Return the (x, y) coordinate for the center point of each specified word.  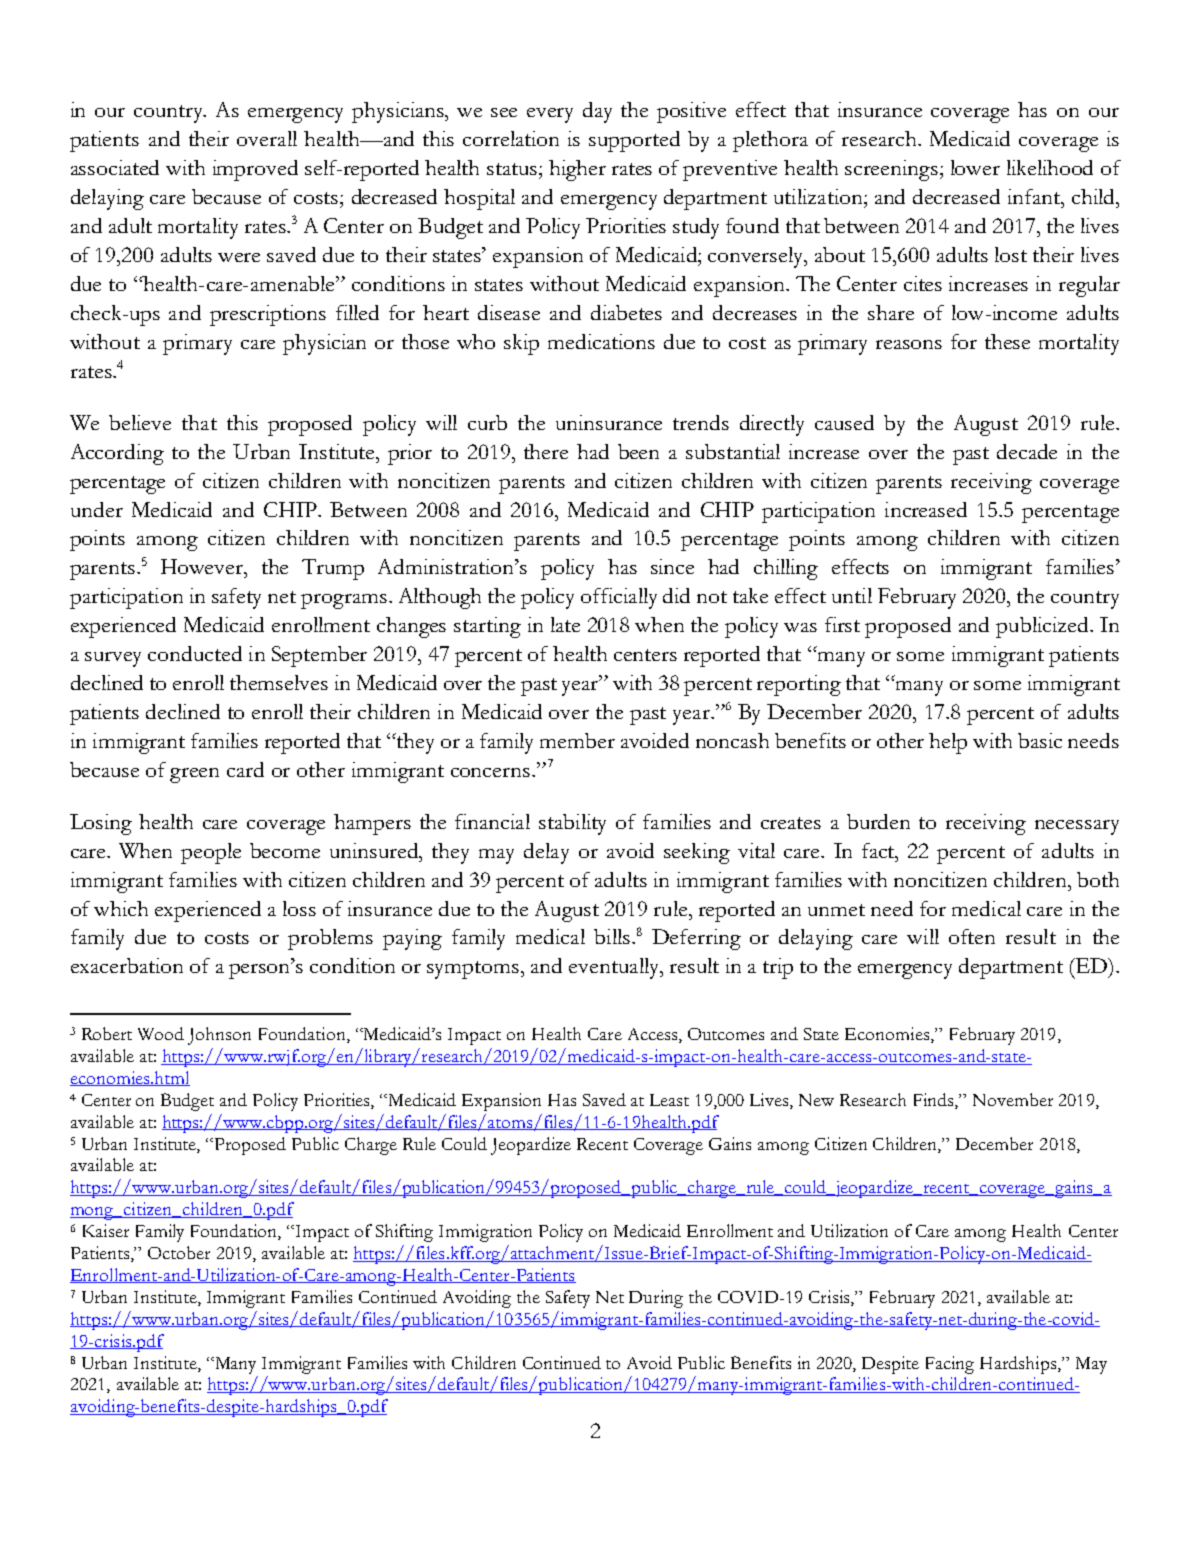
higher (577, 170)
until (852, 595)
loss (299, 908)
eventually (615, 968)
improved (255, 170)
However (203, 566)
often (972, 936)
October (179, 1252)
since (672, 566)
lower (975, 167)
